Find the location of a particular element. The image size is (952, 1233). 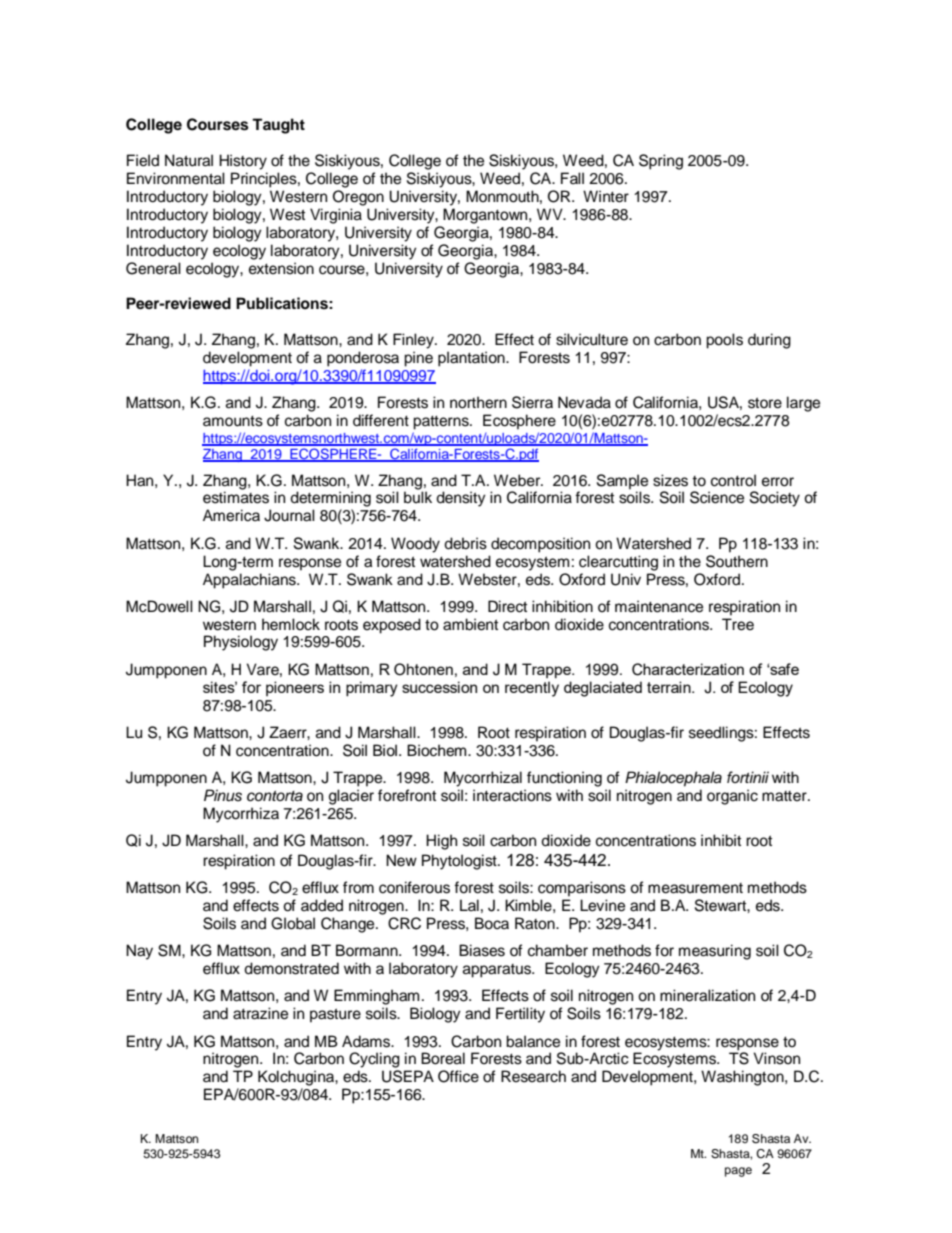

Spring is located at coordinates (661, 162).
